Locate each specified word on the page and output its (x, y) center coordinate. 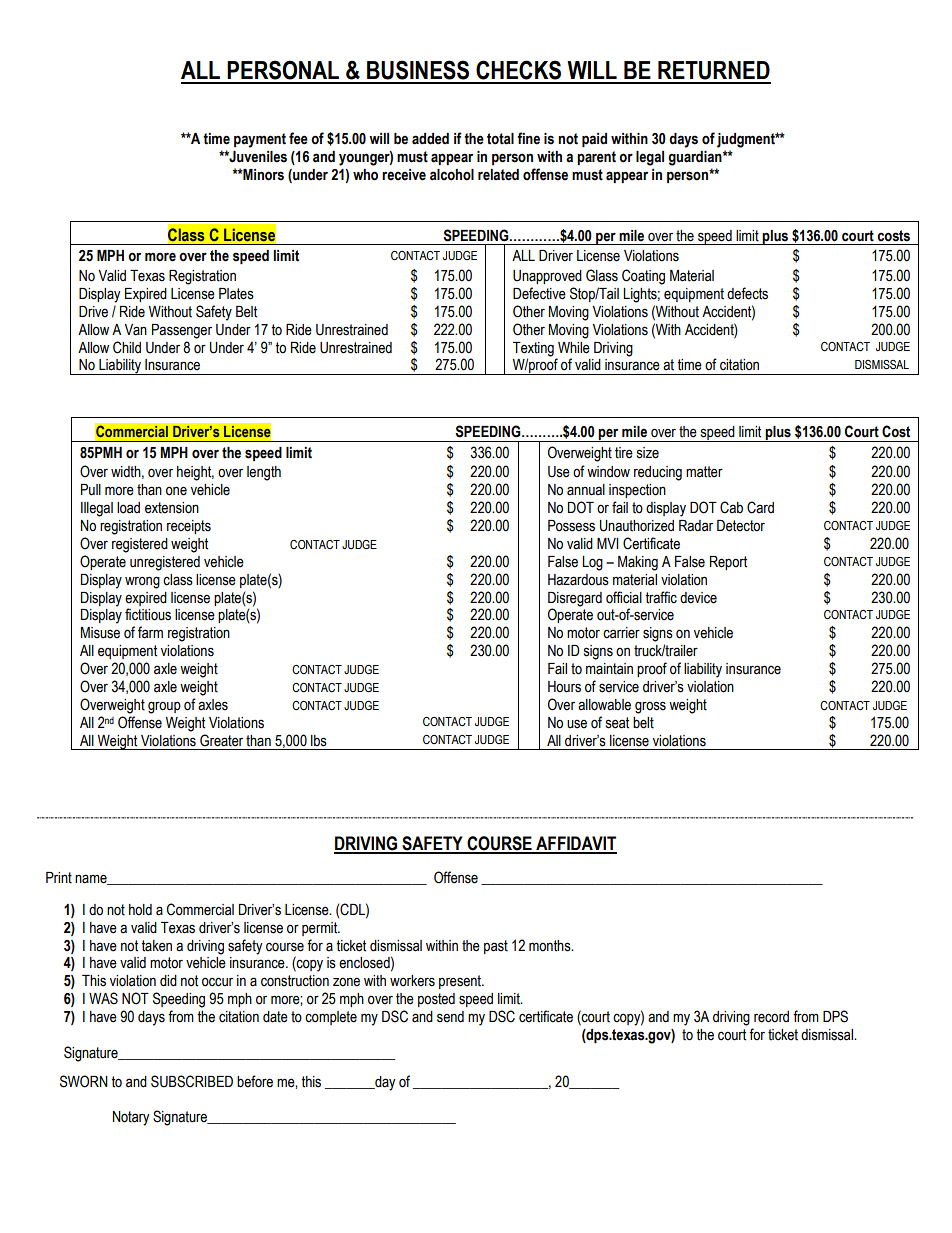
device (698, 598)
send (450, 1017)
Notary (131, 1118)
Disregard (575, 599)
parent (596, 158)
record (771, 1017)
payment (260, 140)
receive (404, 175)
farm (150, 632)
